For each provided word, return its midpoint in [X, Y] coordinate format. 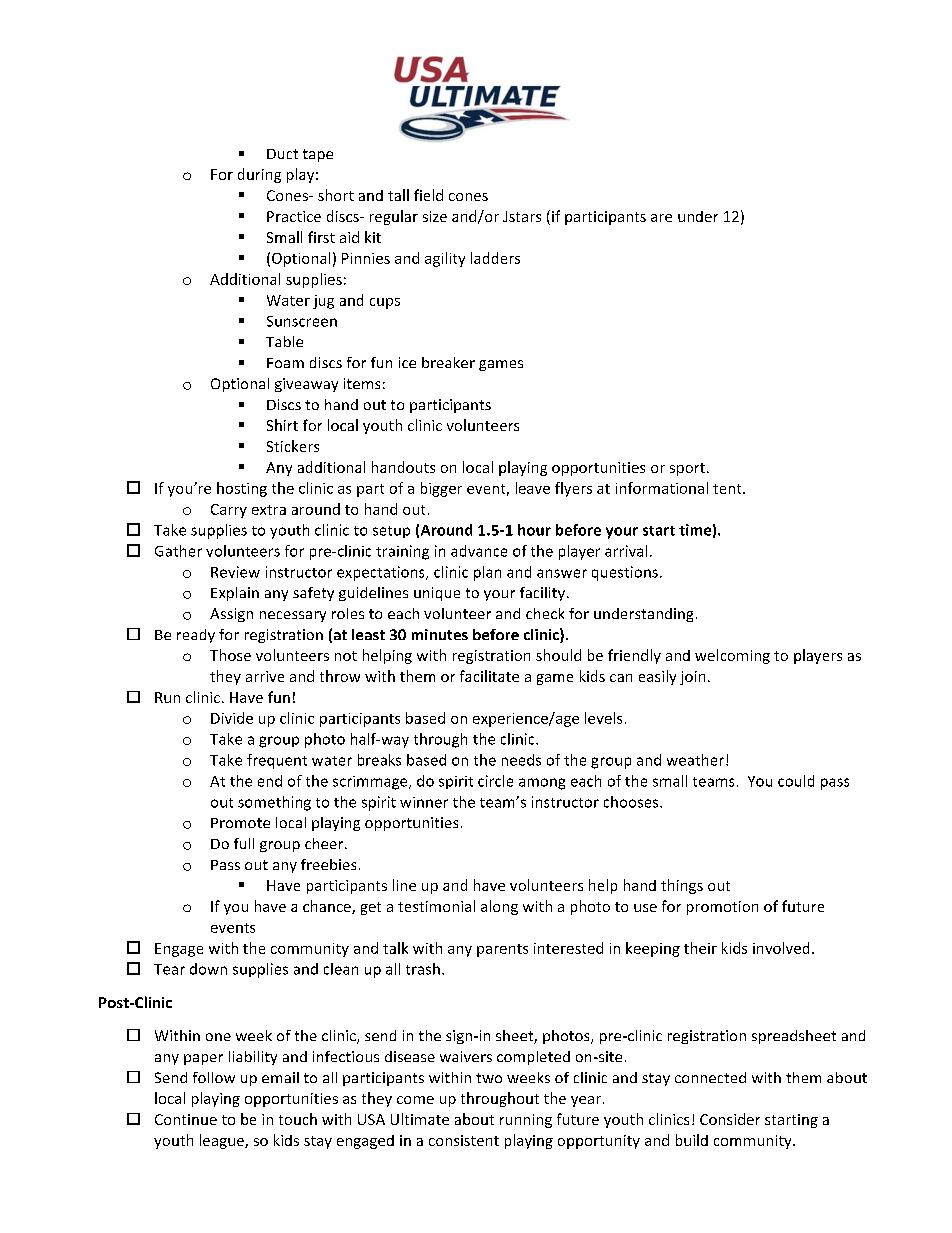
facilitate [489, 676]
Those [230, 655]
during [259, 175]
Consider [730, 1119]
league [223, 1141]
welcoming [732, 656]
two [489, 1078]
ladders [495, 258]
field [428, 195]
